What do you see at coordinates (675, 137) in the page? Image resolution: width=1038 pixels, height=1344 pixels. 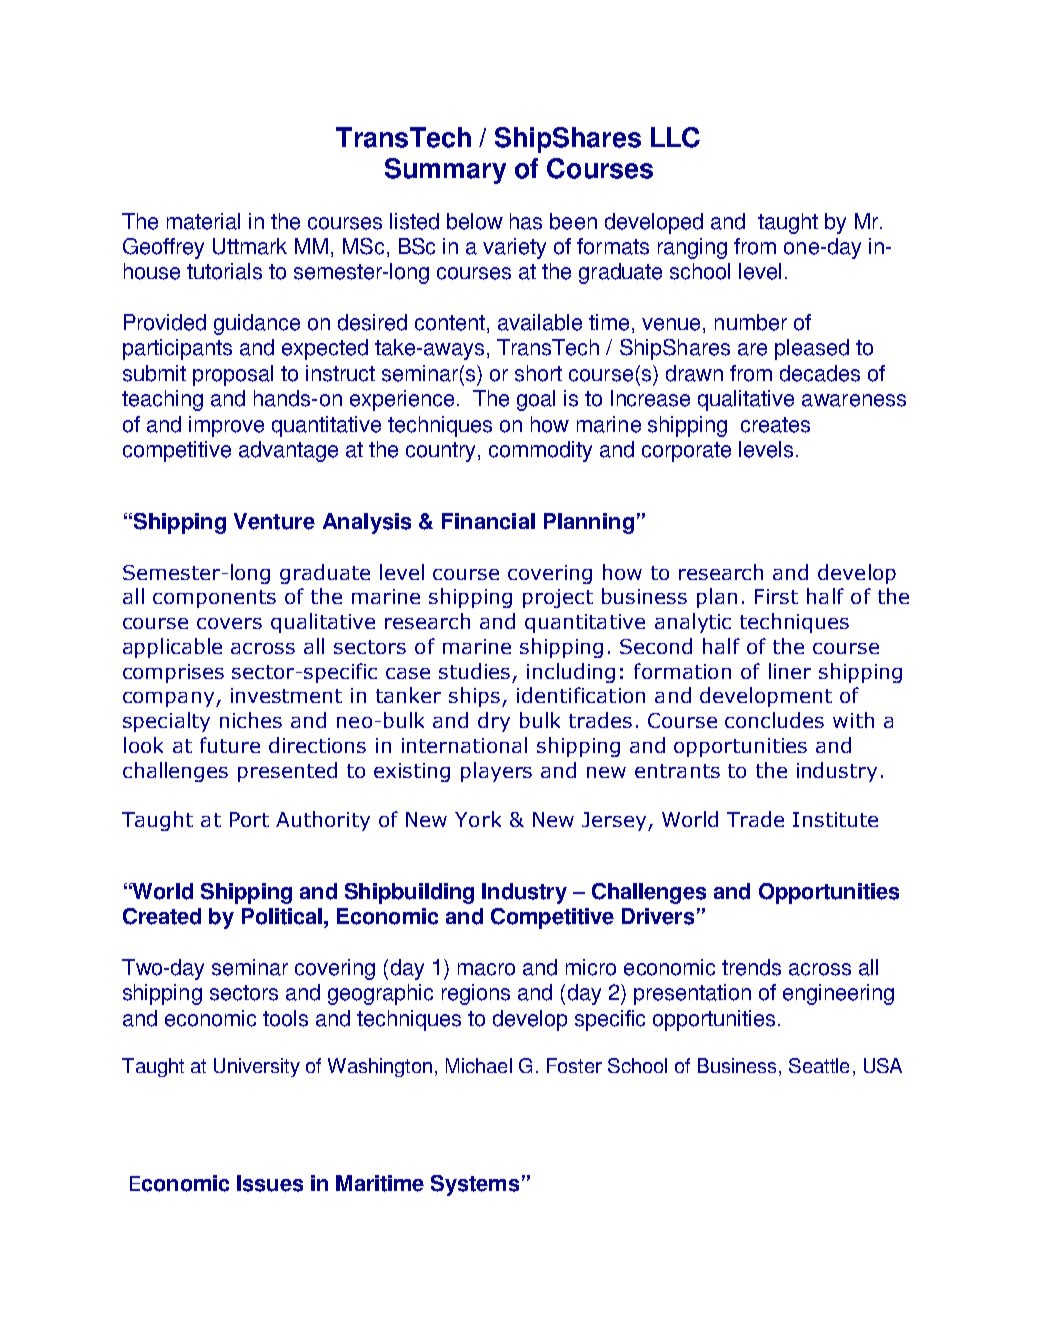 I see `LLC` at bounding box center [675, 137].
